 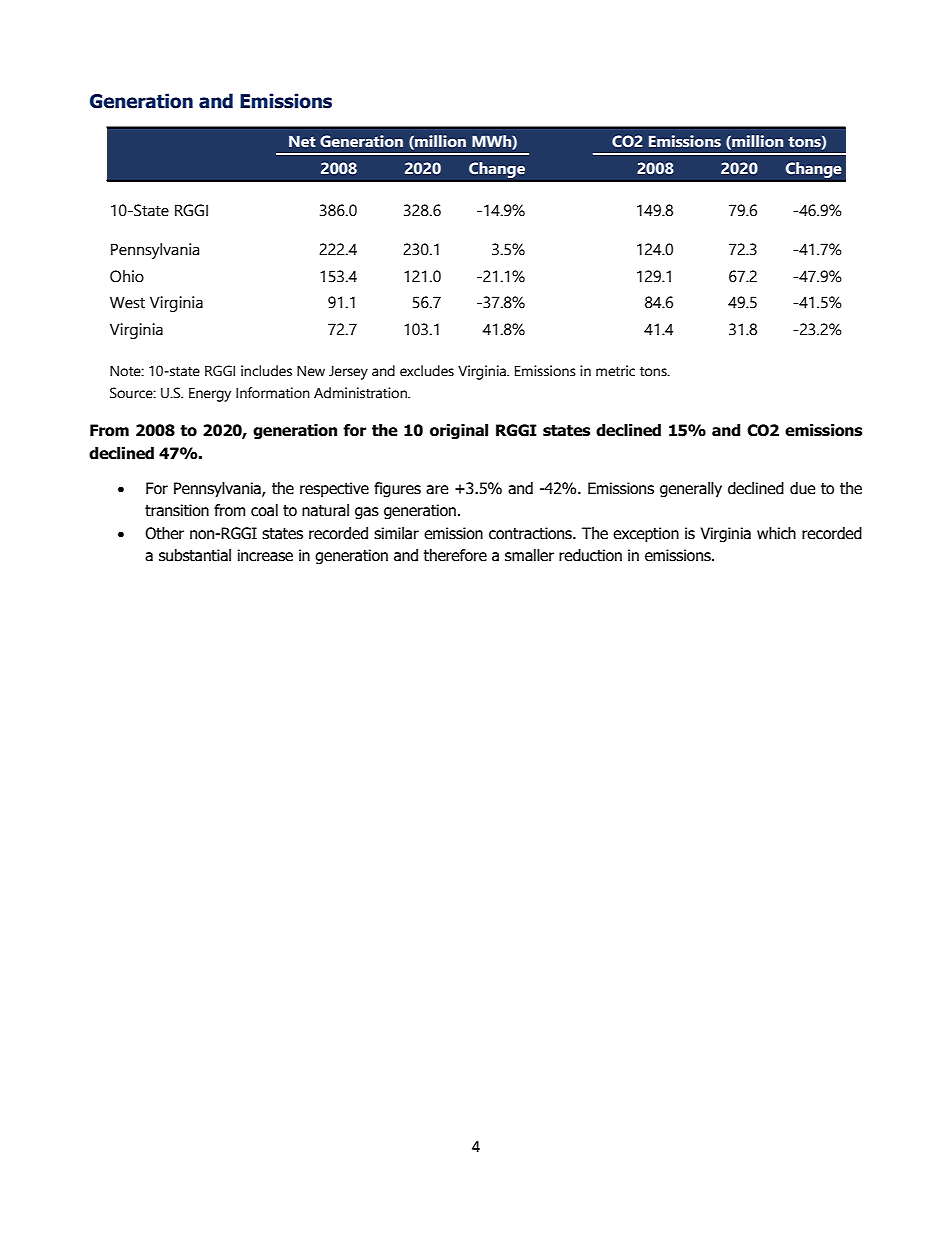 I want to click on excludes, so click(x=427, y=371).
